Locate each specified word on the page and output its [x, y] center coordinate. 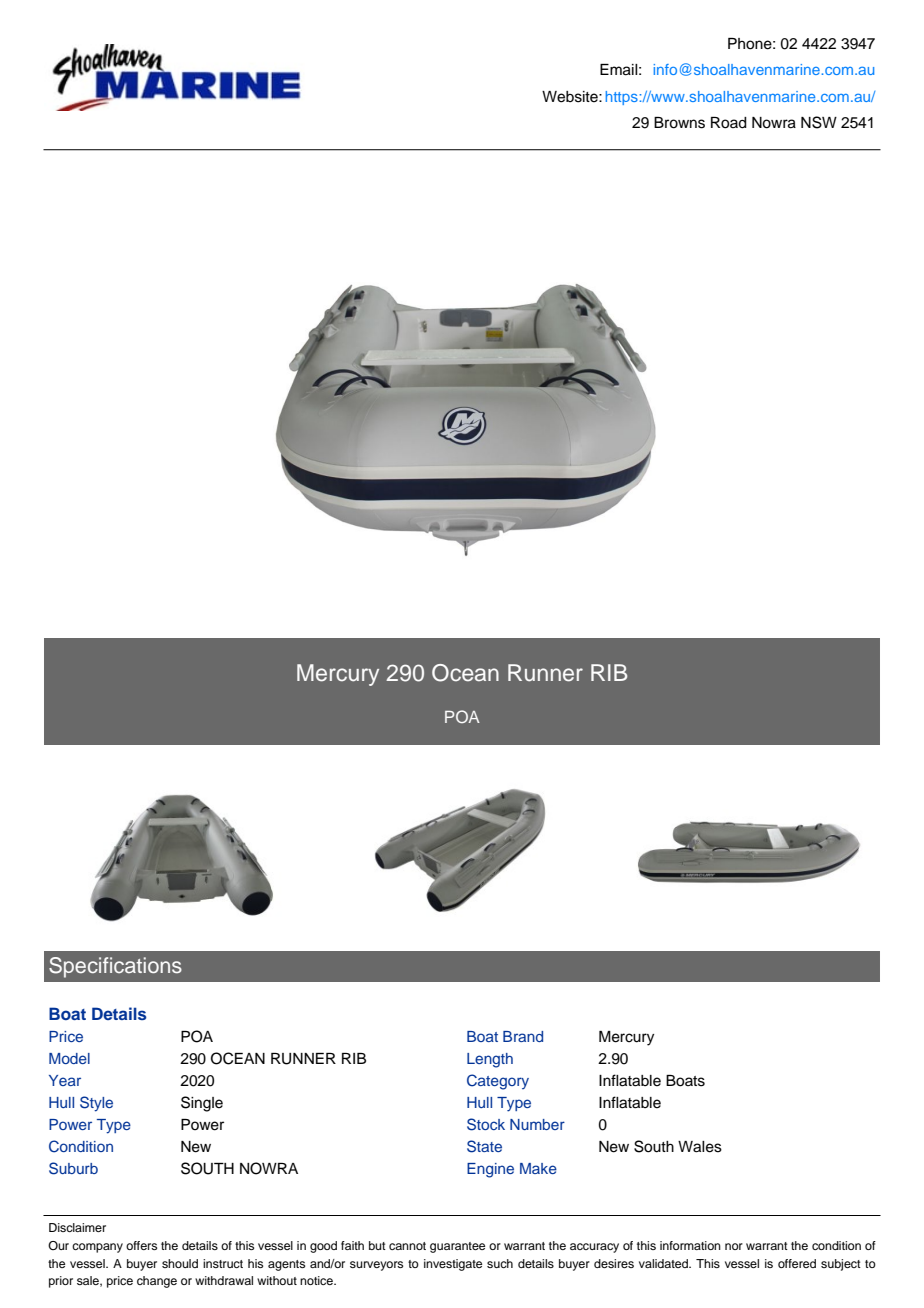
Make [538, 1168]
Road [729, 123]
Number [537, 1124]
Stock [486, 1124]
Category [498, 1082]
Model [69, 1058]
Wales [700, 1147]
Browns [679, 123]
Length [490, 1060]
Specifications [115, 967]
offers [141, 1245]
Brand [523, 1036]
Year [65, 1080]
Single [202, 1104]
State [484, 1146]
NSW [819, 122]
